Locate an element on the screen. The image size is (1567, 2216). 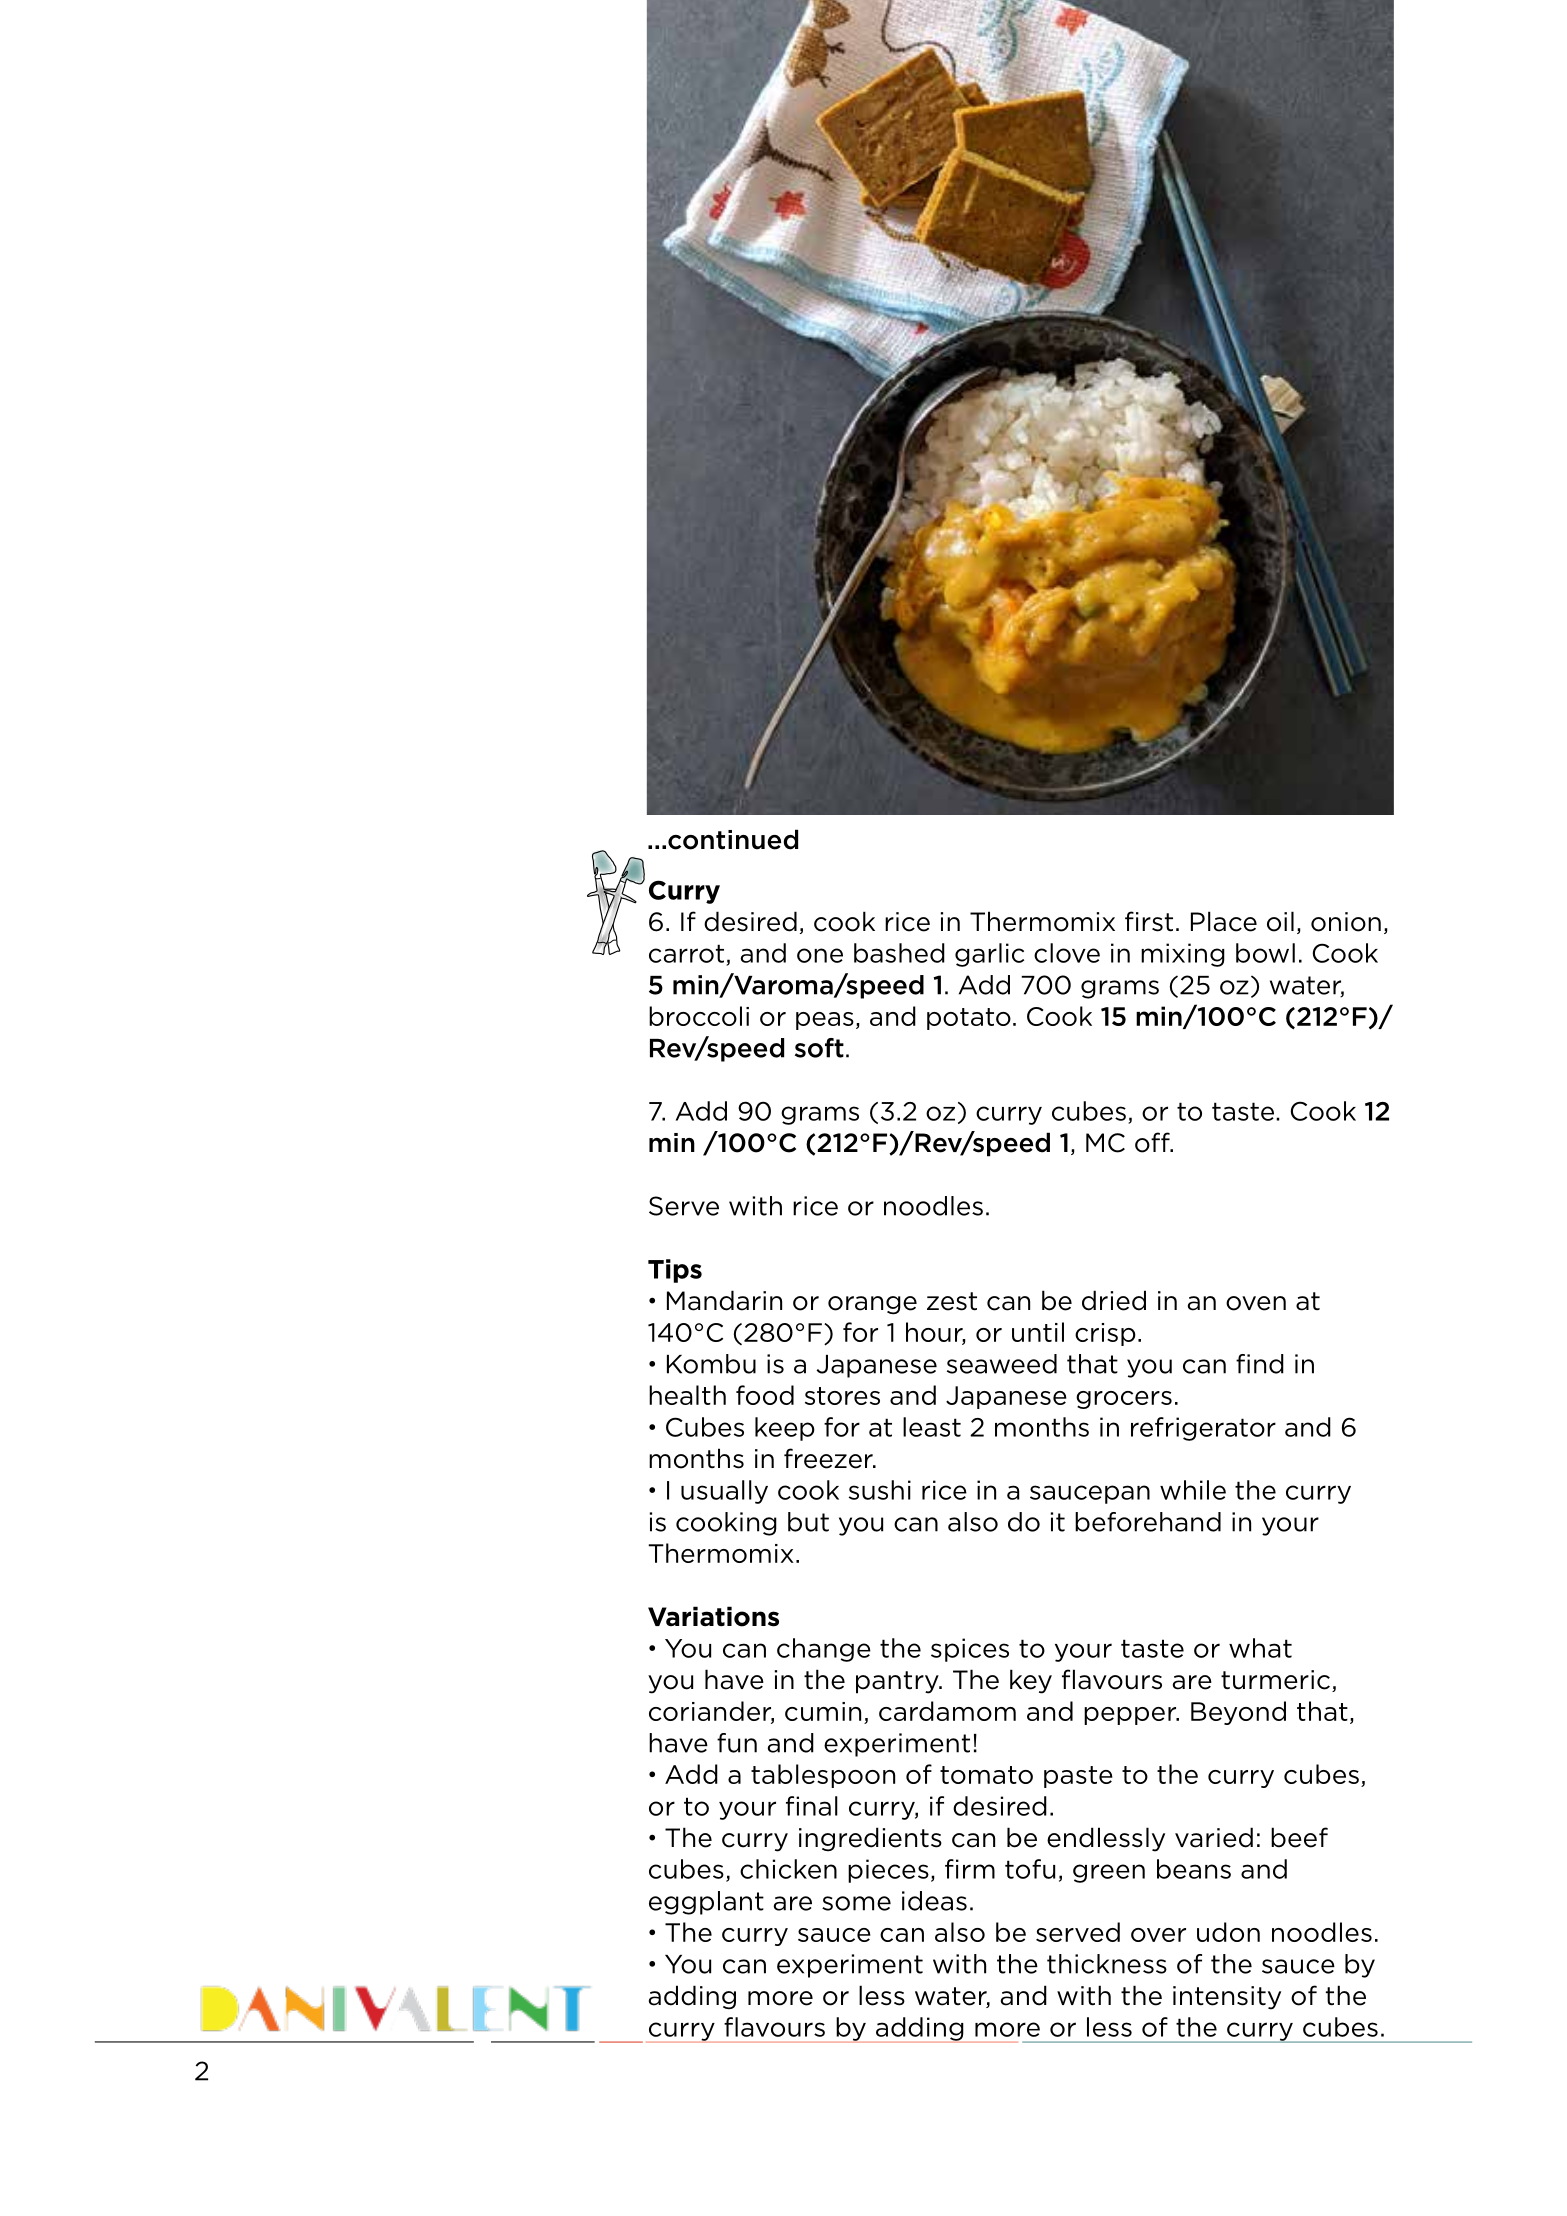
zest is located at coordinates (952, 1301).
